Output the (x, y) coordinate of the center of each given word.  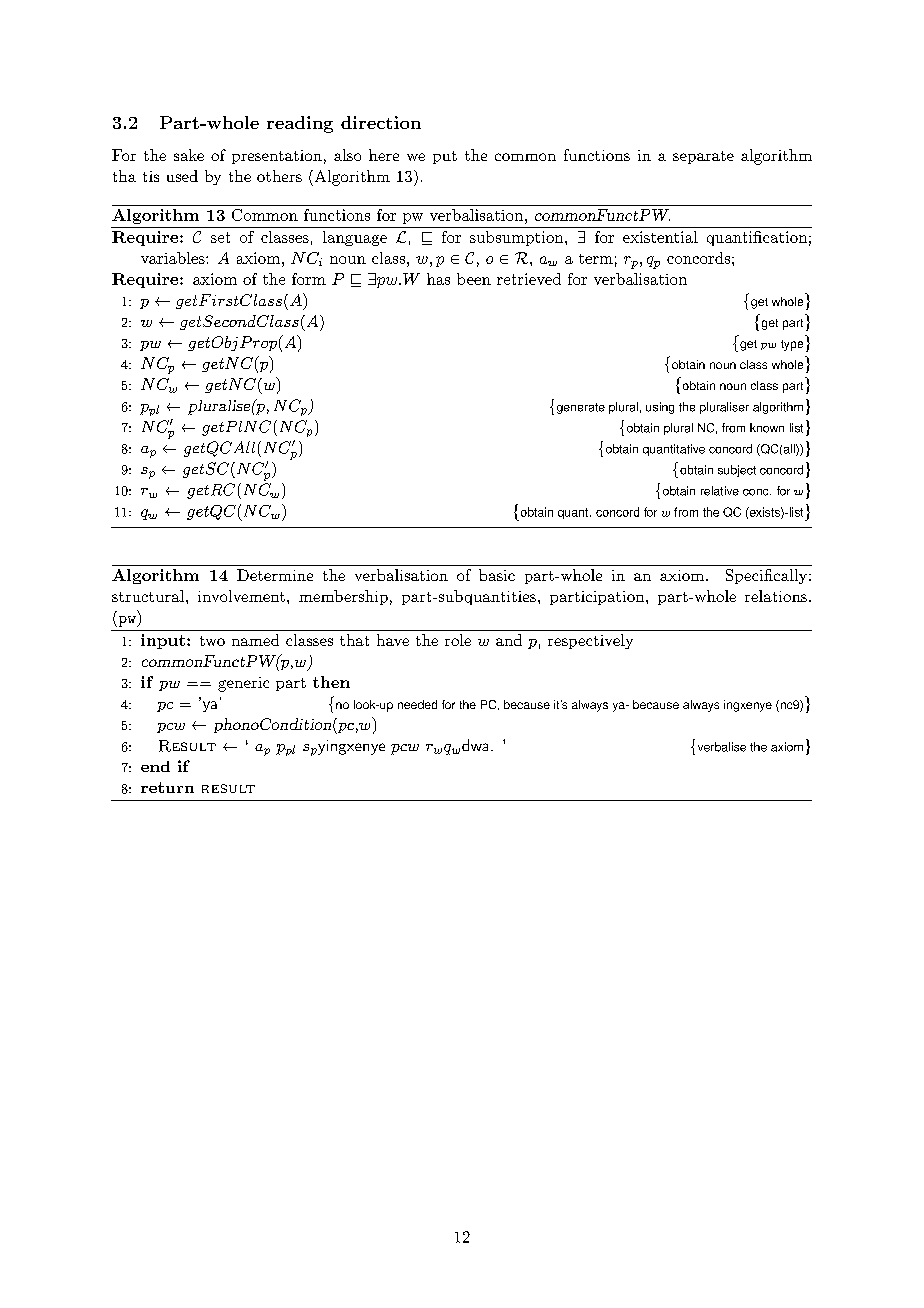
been (474, 279)
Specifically (766, 576)
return (167, 787)
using (660, 408)
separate (703, 157)
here (384, 155)
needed (417, 704)
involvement (241, 596)
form (309, 279)
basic (497, 575)
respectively (590, 641)
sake (189, 155)
